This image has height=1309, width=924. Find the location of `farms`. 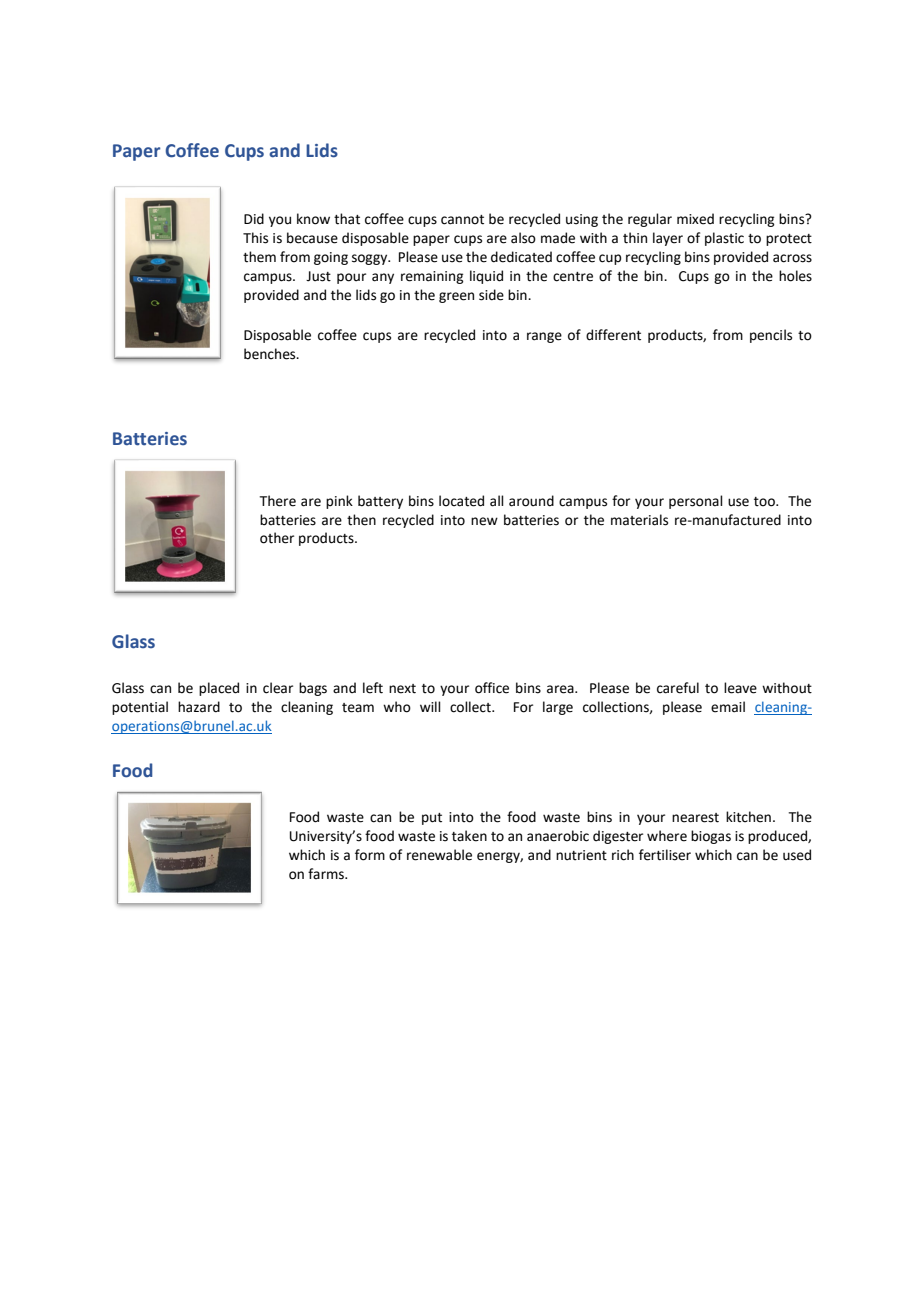

farms is located at coordinates (327, 874).
